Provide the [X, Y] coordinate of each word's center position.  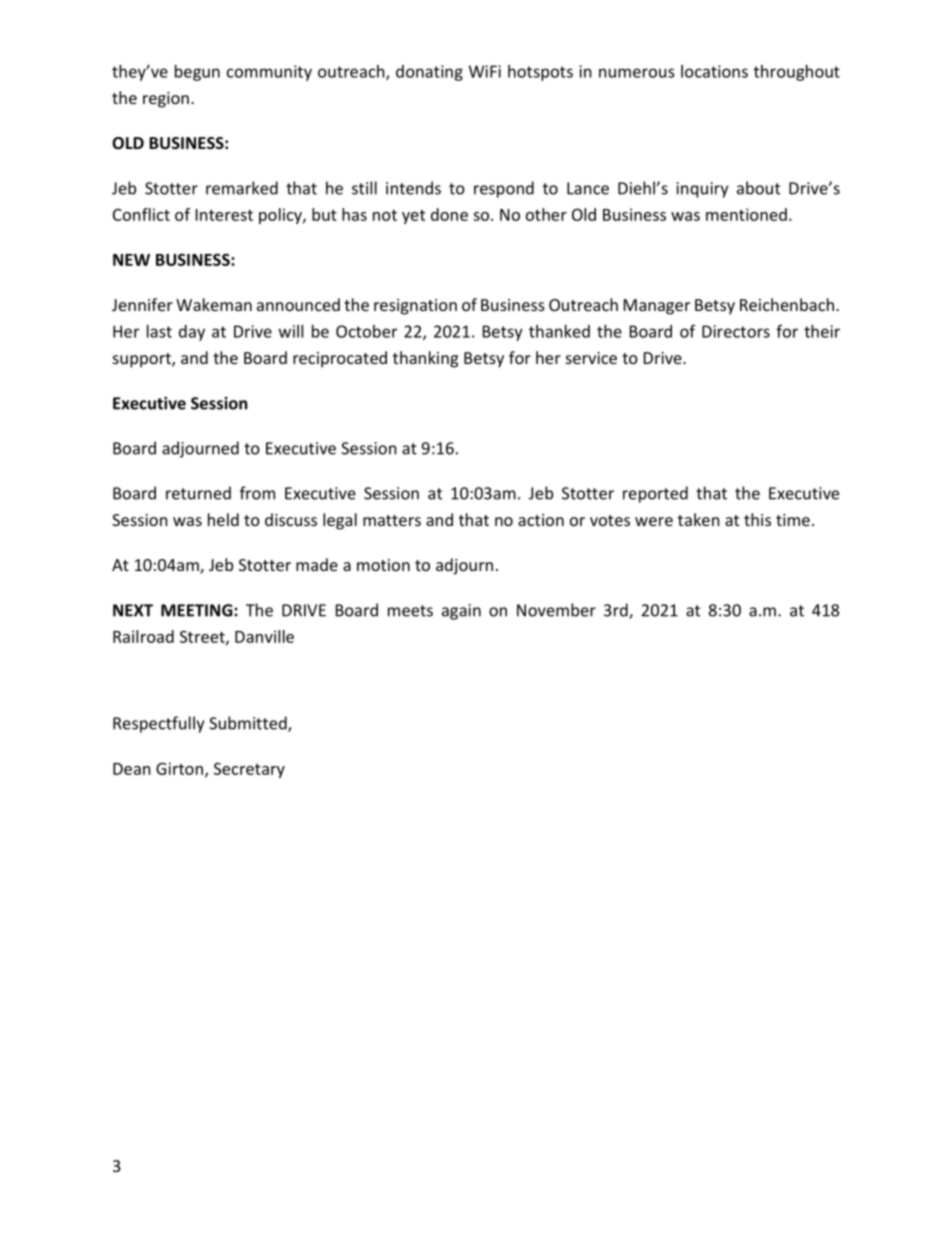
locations [714, 71]
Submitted [249, 724]
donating [429, 73]
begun [197, 73]
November [556, 610]
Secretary [249, 770]
